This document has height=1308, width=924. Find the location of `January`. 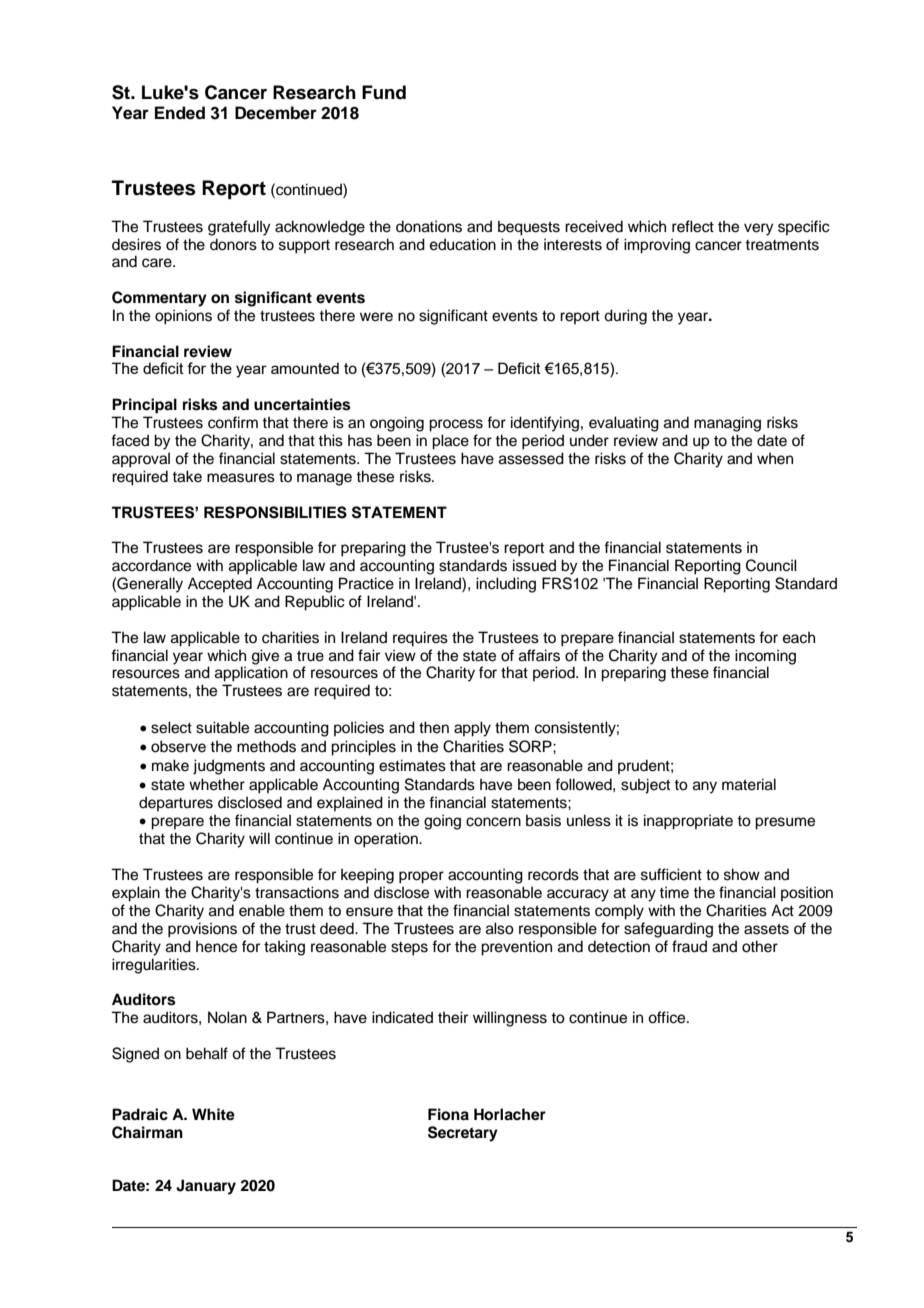

January is located at coordinates (206, 1187).
